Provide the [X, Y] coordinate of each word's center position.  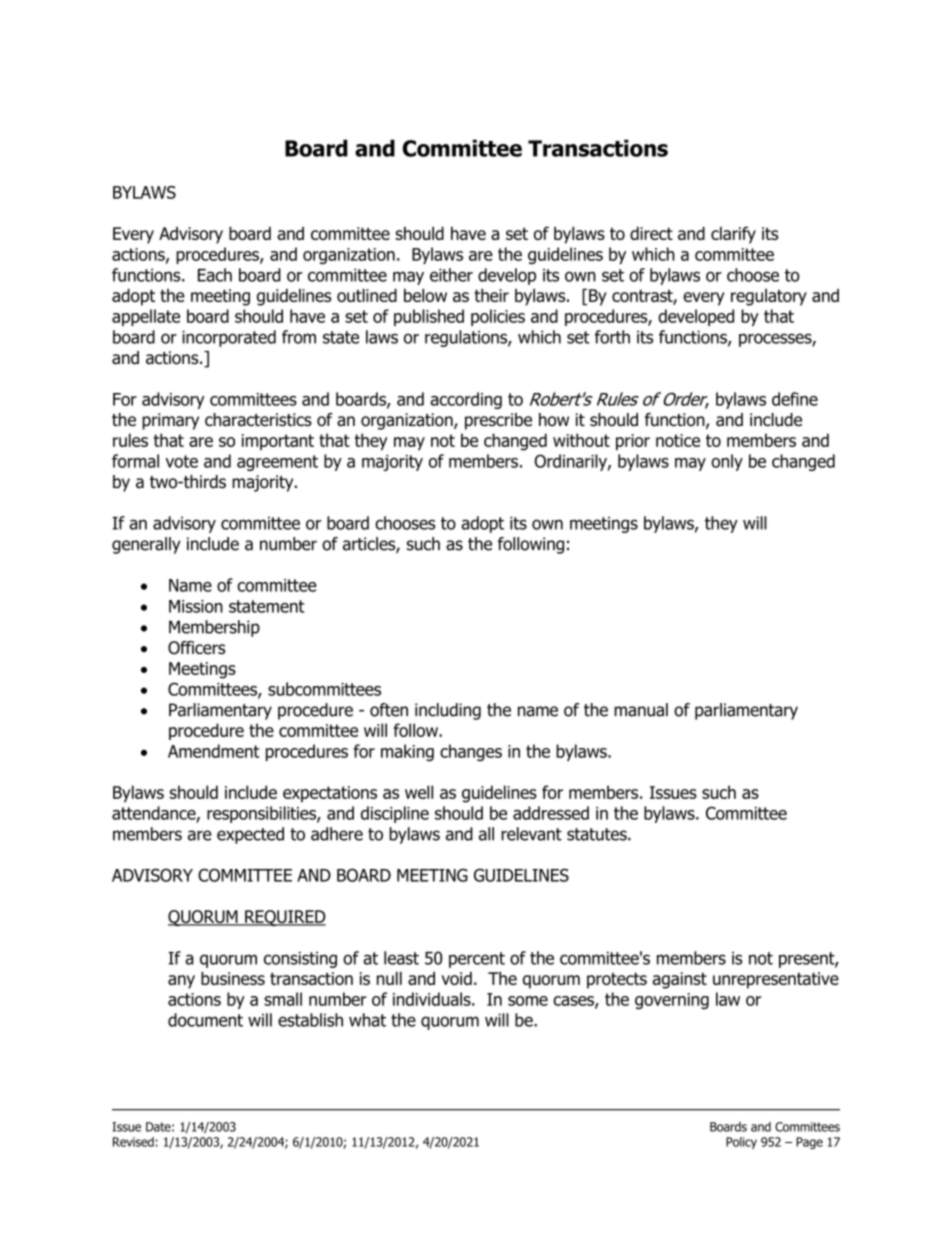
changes [471, 752]
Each [215, 275]
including [448, 711]
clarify [733, 235]
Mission [196, 606]
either [451, 275]
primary [170, 421]
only [727, 462]
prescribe [498, 421]
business [233, 978]
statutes [598, 834]
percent [477, 960]
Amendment [213, 751]
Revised [133, 1142]
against [679, 980]
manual [641, 710]
